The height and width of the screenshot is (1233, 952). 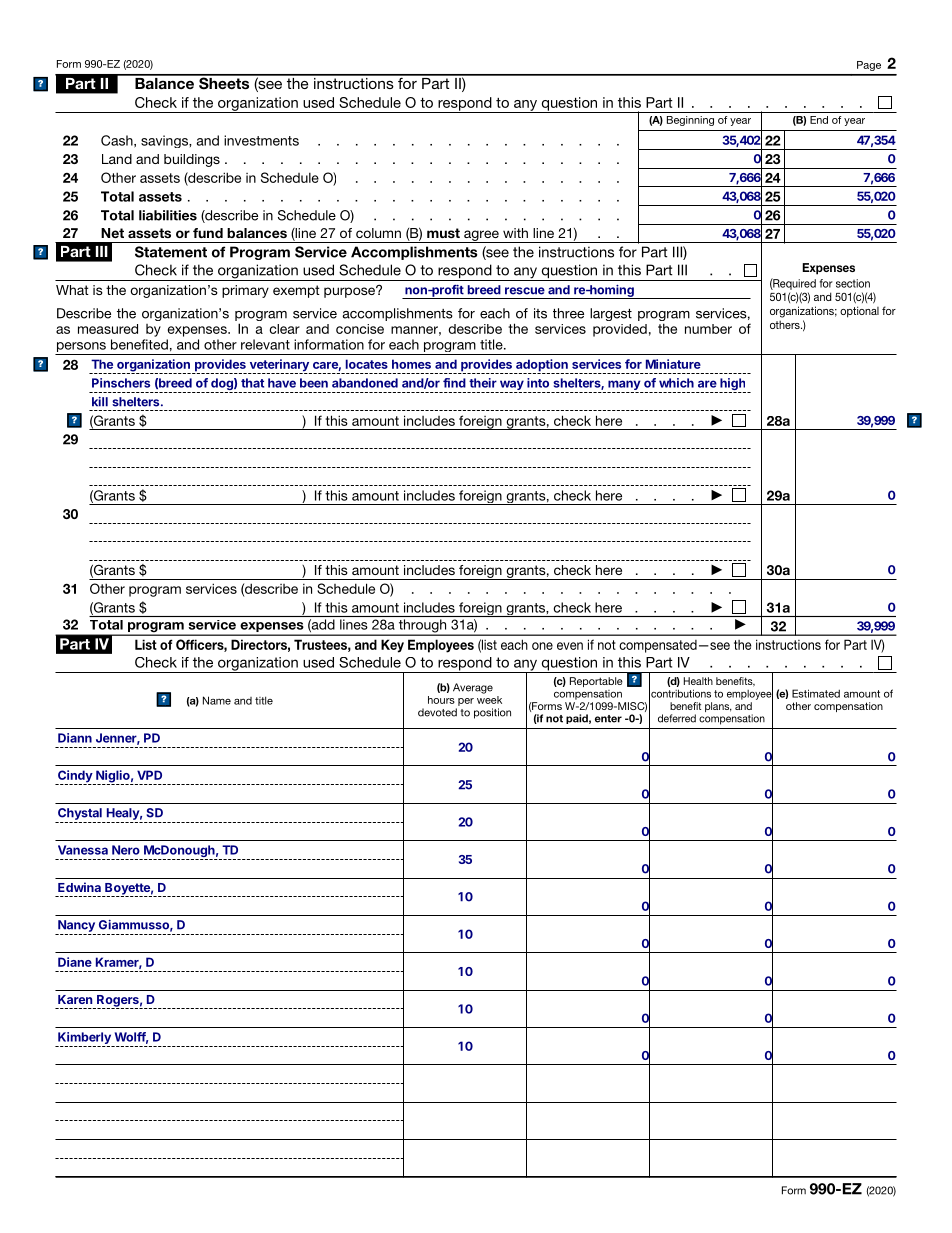 What do you see at coordinates (819, 120) in the screenshot?
I see `End` at bounding box center [819, 120].
